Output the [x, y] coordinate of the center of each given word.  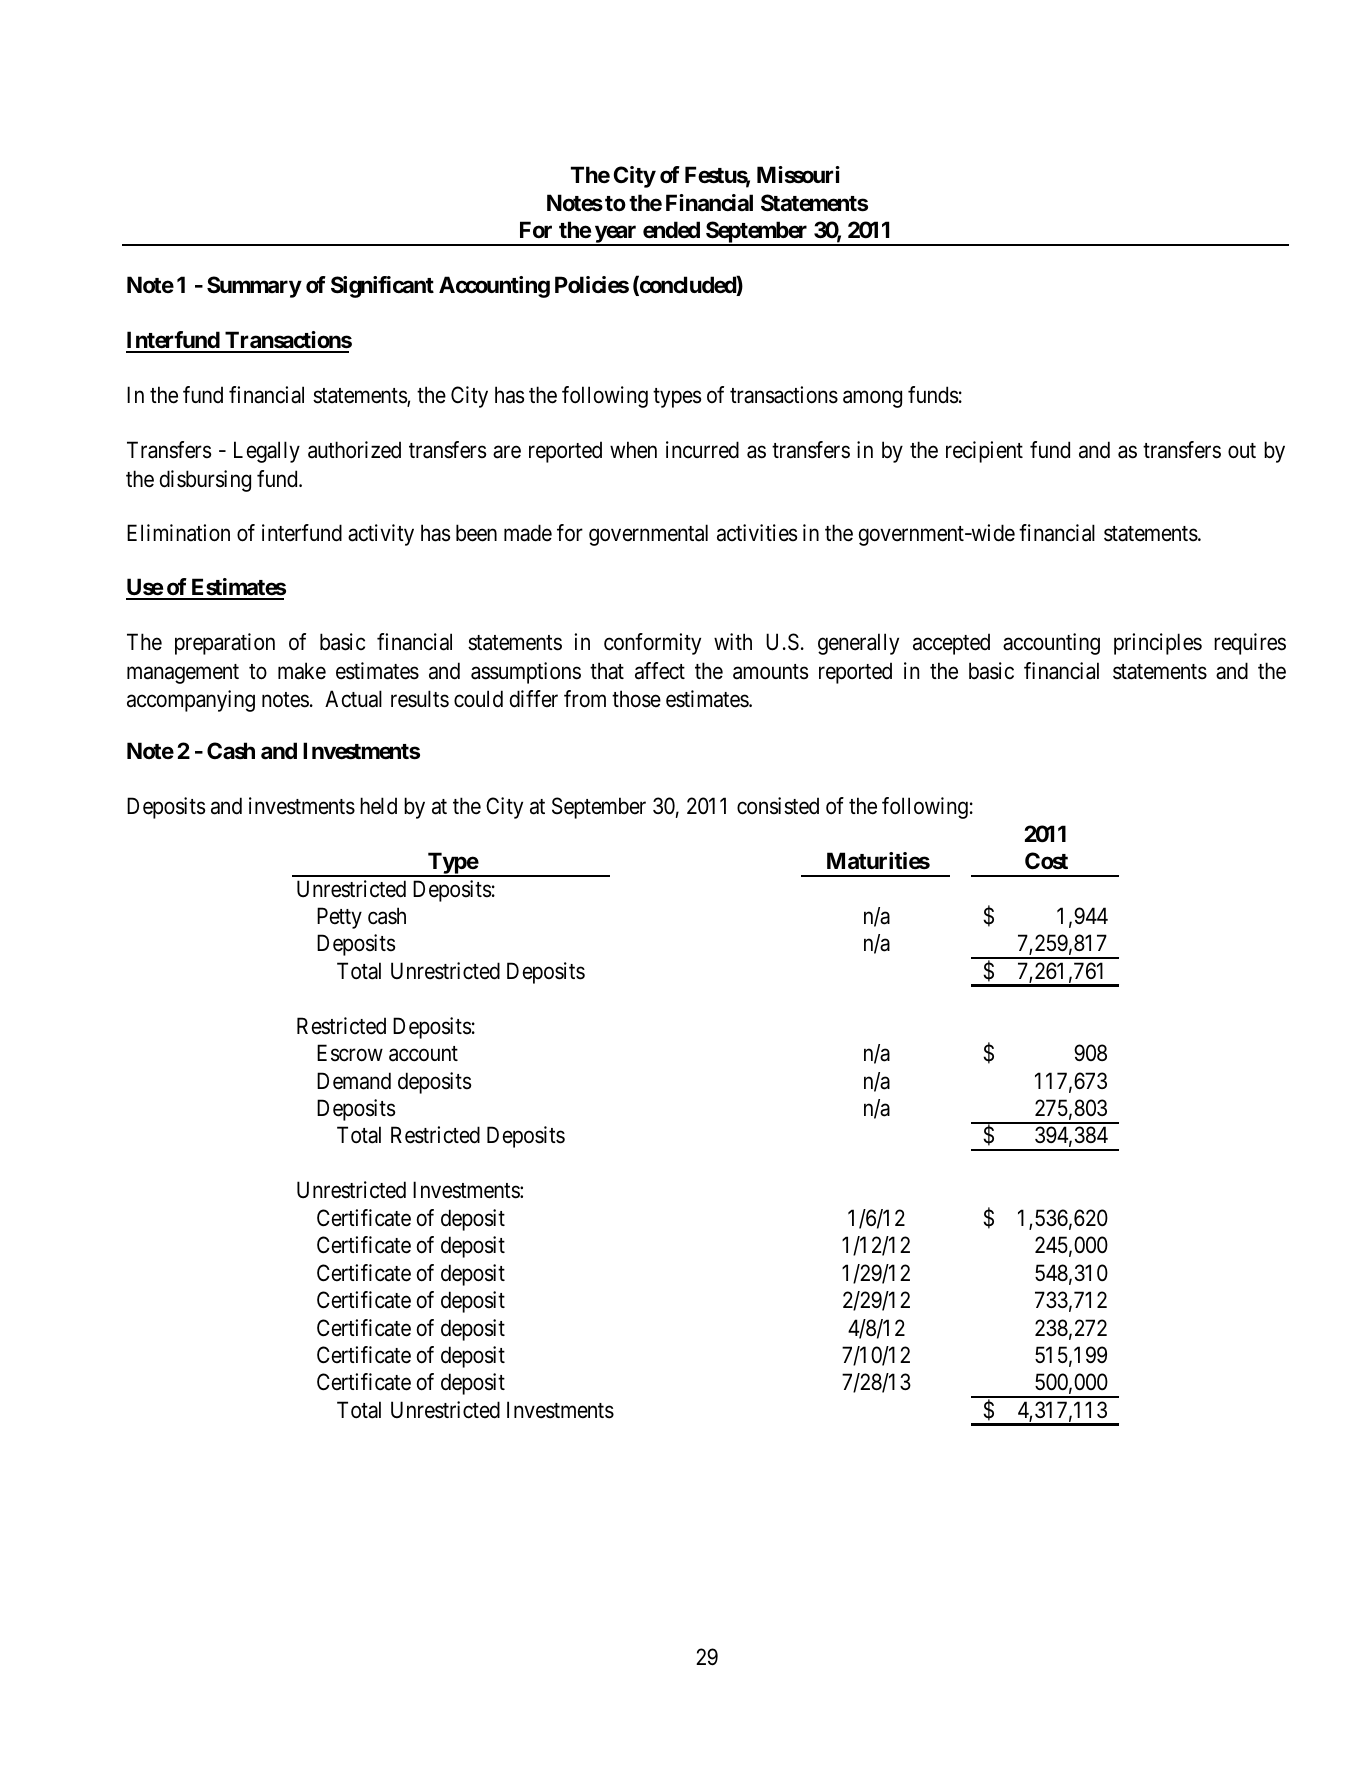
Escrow [350, 1053]
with [733, 641]
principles [1158, 644]
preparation [225, 644]
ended [671, 230]
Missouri [798, 175]
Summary [254, 287]
